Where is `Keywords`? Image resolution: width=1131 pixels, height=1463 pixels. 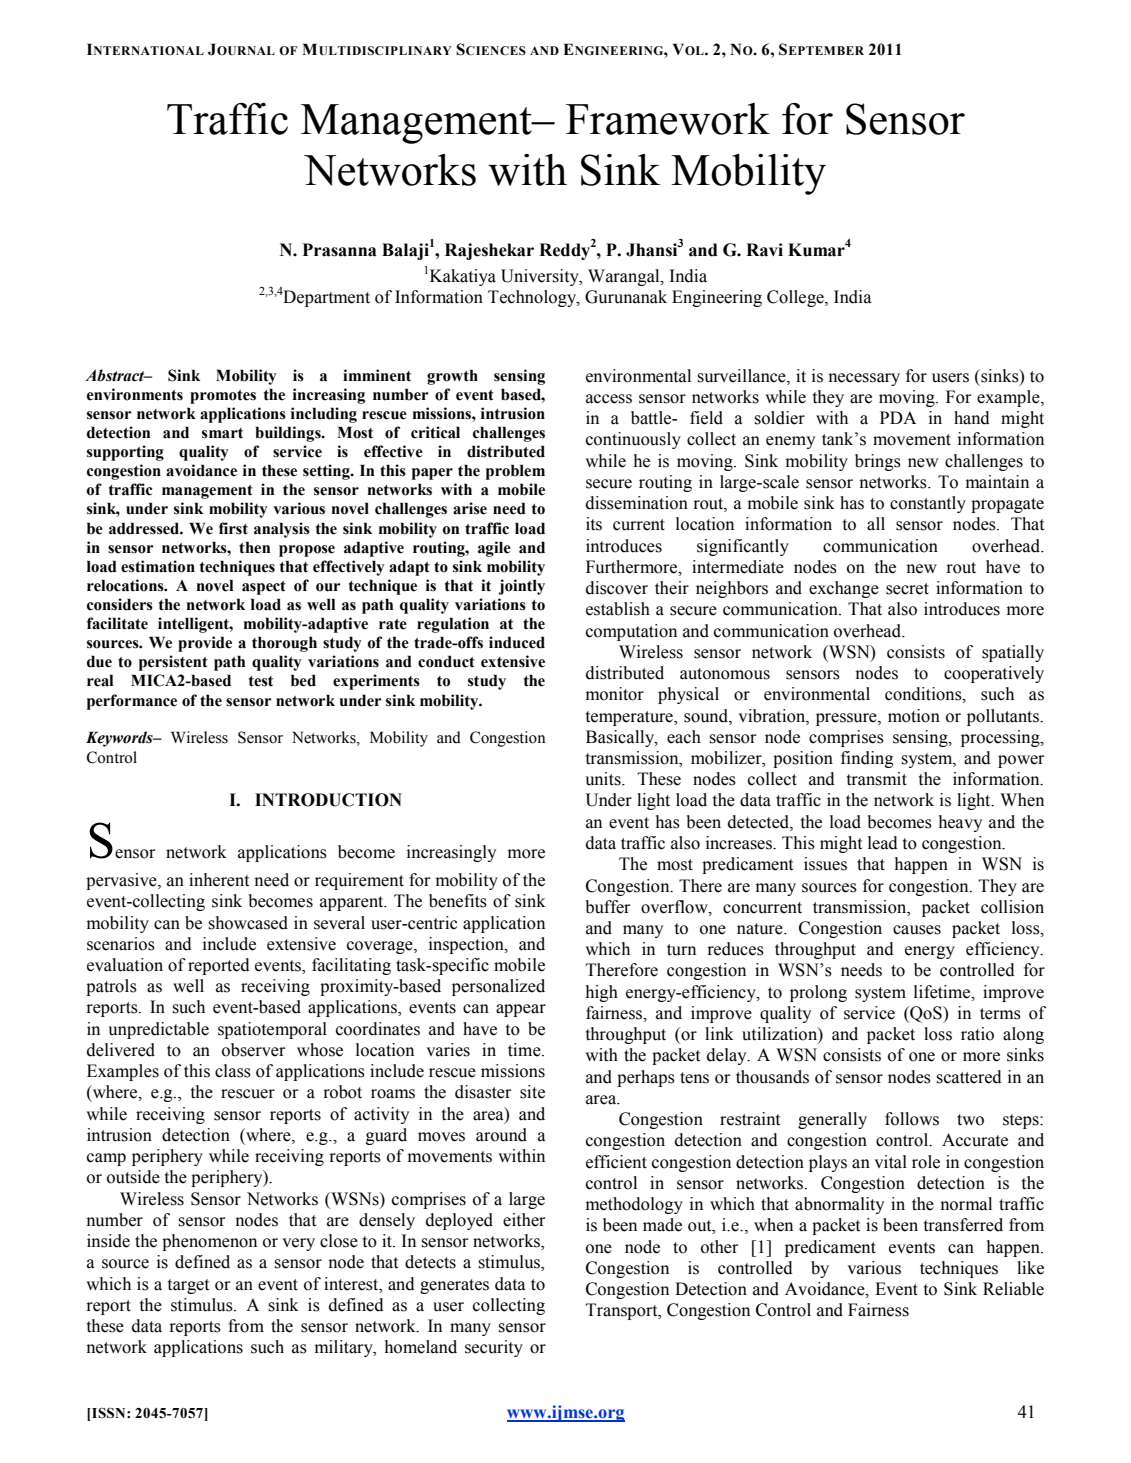
Keywords is located at coordinates (120, 739).
